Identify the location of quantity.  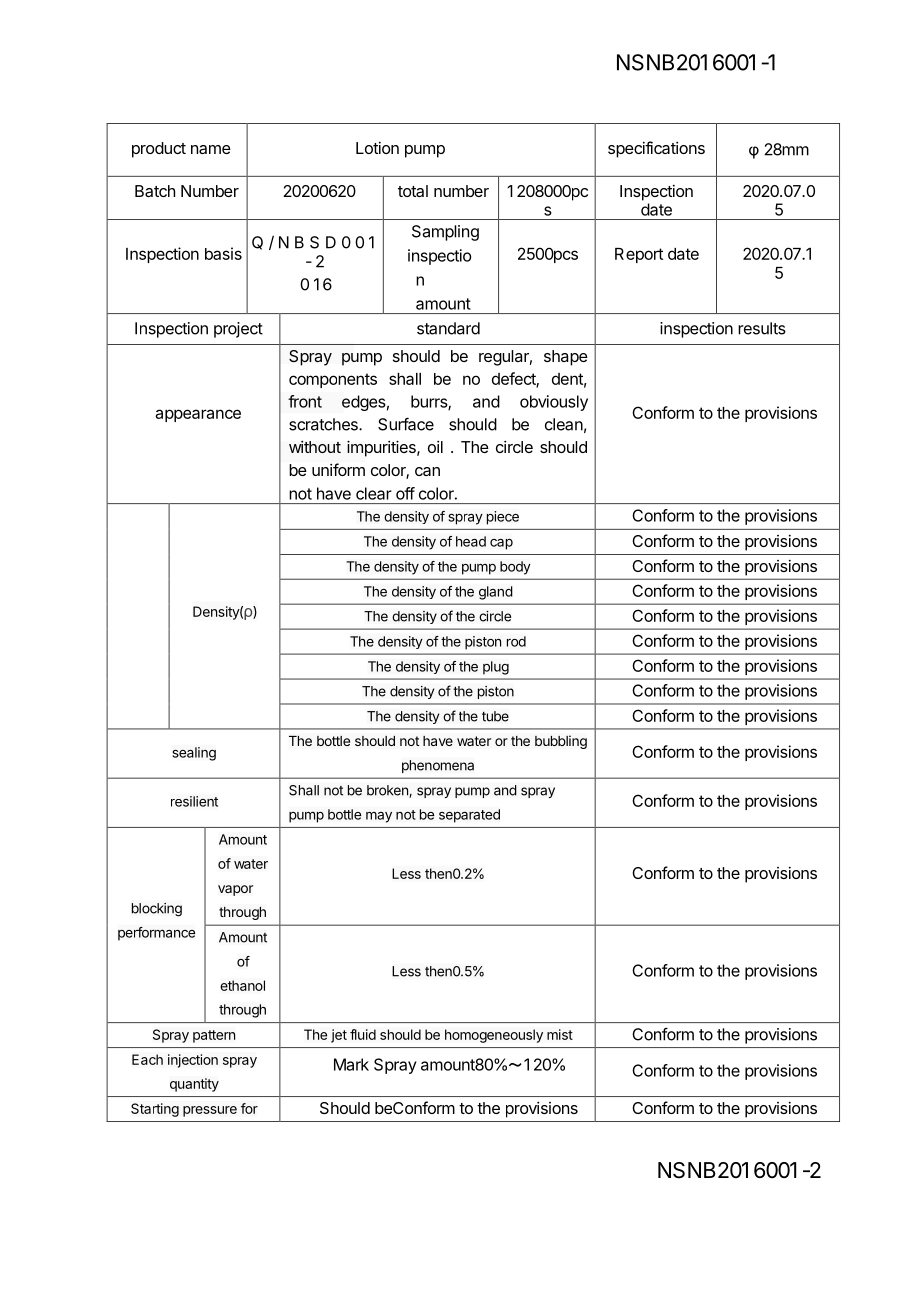
(194, 1085).
